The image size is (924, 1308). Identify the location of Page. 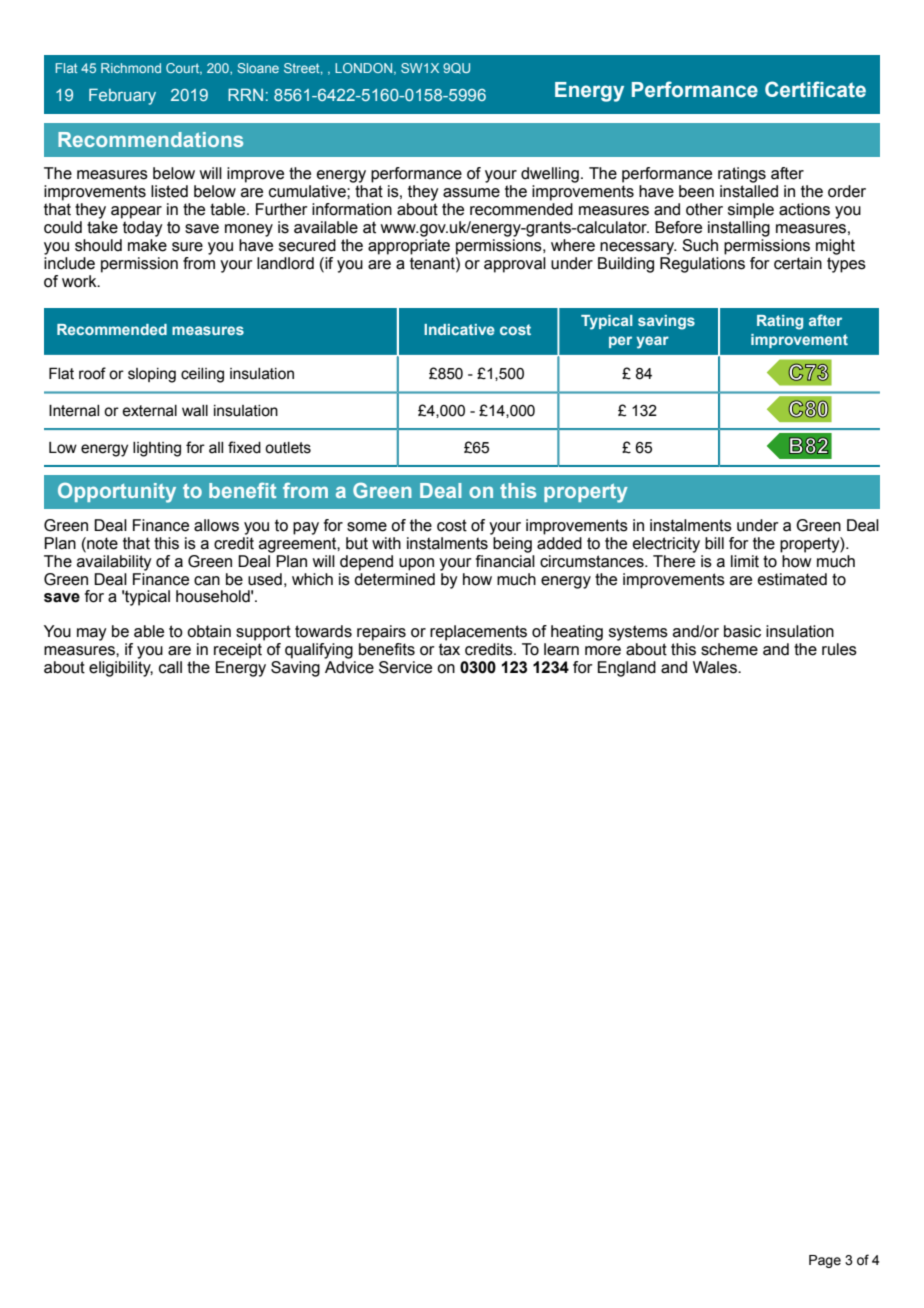
(825, 1261).
